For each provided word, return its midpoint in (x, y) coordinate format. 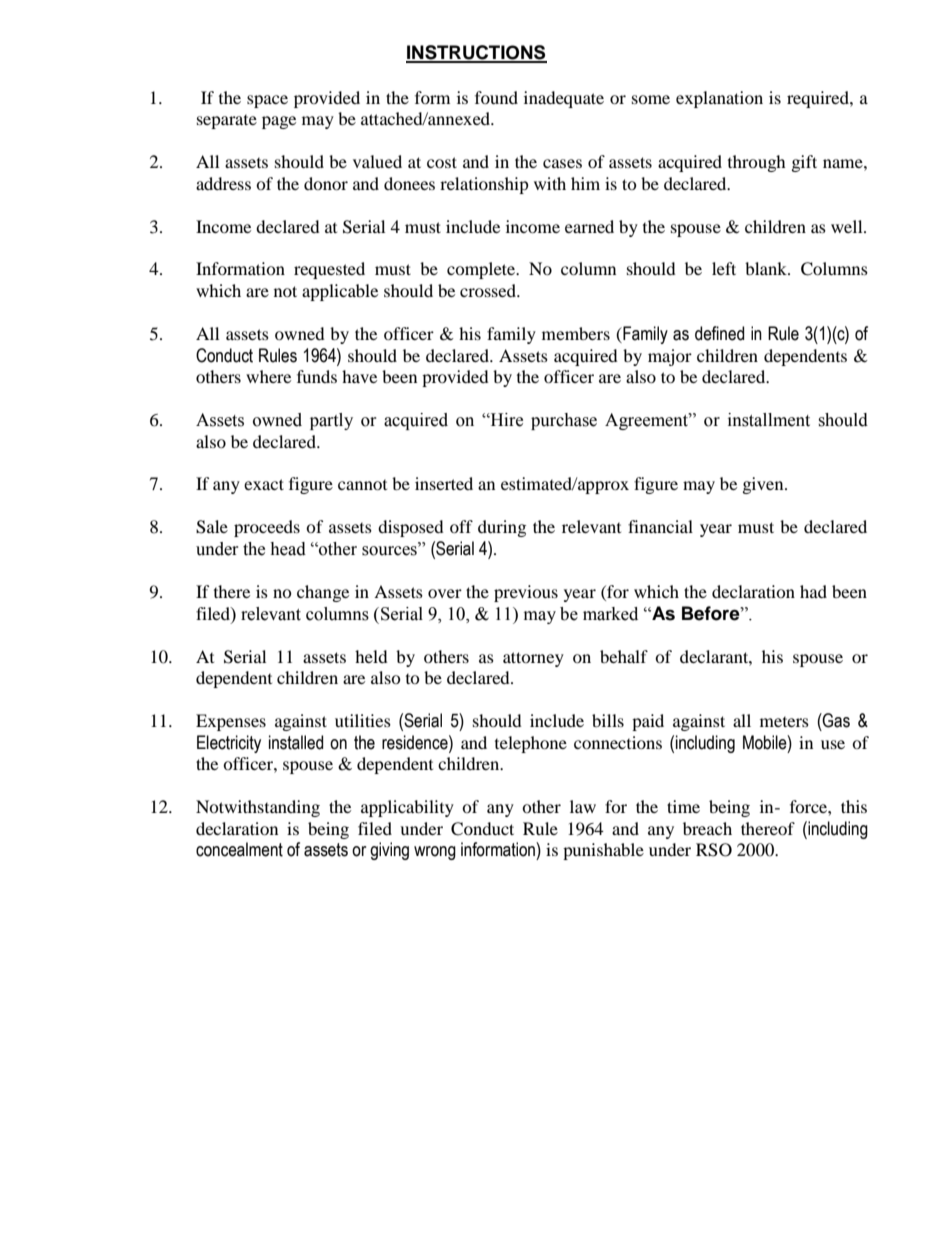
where (268, 376)
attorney (533, 659)
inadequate (564, 99)
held (371, 656)
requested (329, 270)
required (819, 99)
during (502, 528)
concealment (239, 849)
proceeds (267, 528)
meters (784, 722)
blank (767, 268)
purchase (564, 421)
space (267, 101)
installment (769, 420)
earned (589, 226)
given (764, 485)
